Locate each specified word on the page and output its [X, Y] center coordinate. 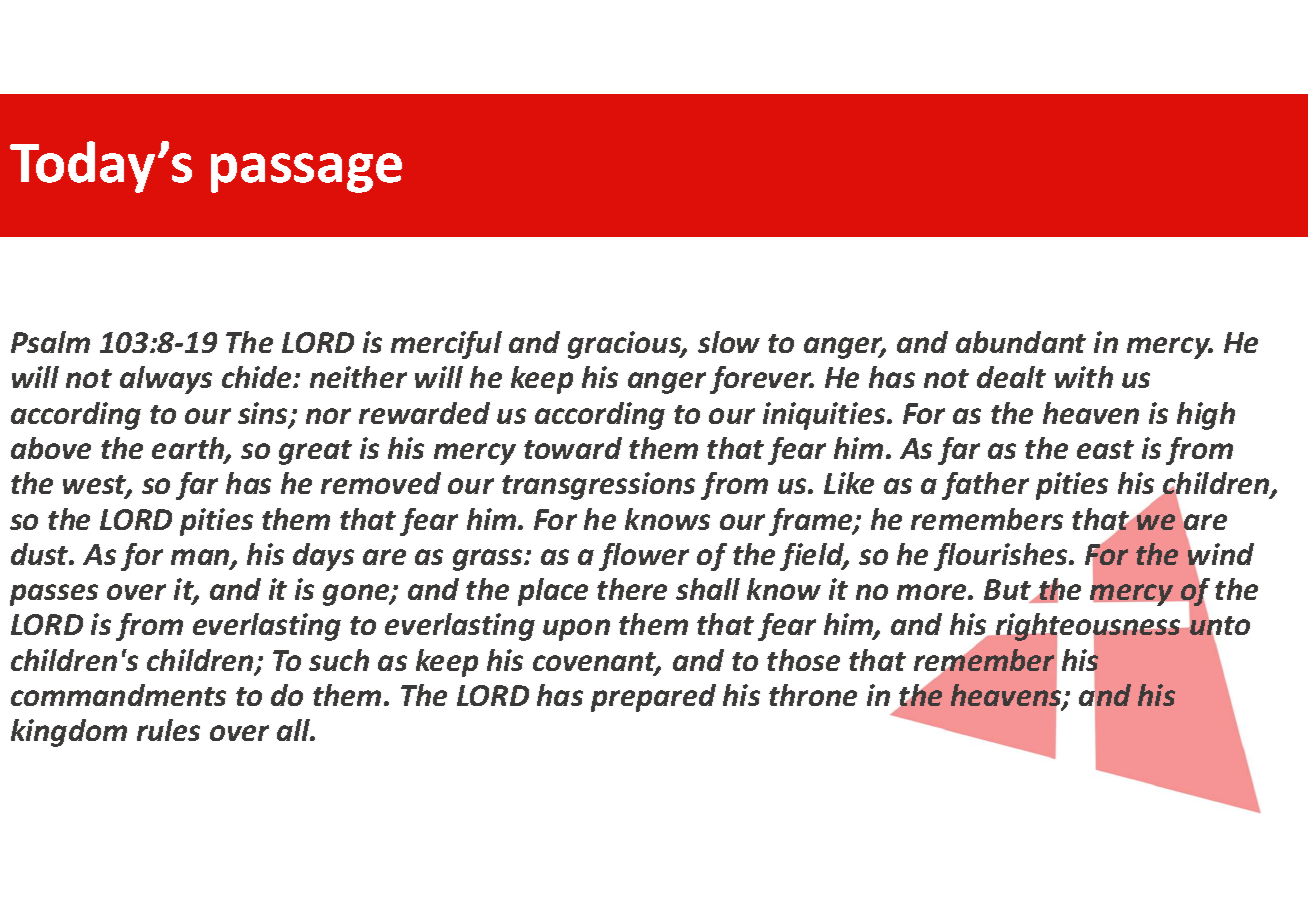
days [323, 557]
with [1084, 377]
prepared [653, 698]
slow [729, 342]
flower [644, 557]
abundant [1021, 342]
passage [306, 173]
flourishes [1002, 557]
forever [762, 380]
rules [168, 730]
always [166, 380]
